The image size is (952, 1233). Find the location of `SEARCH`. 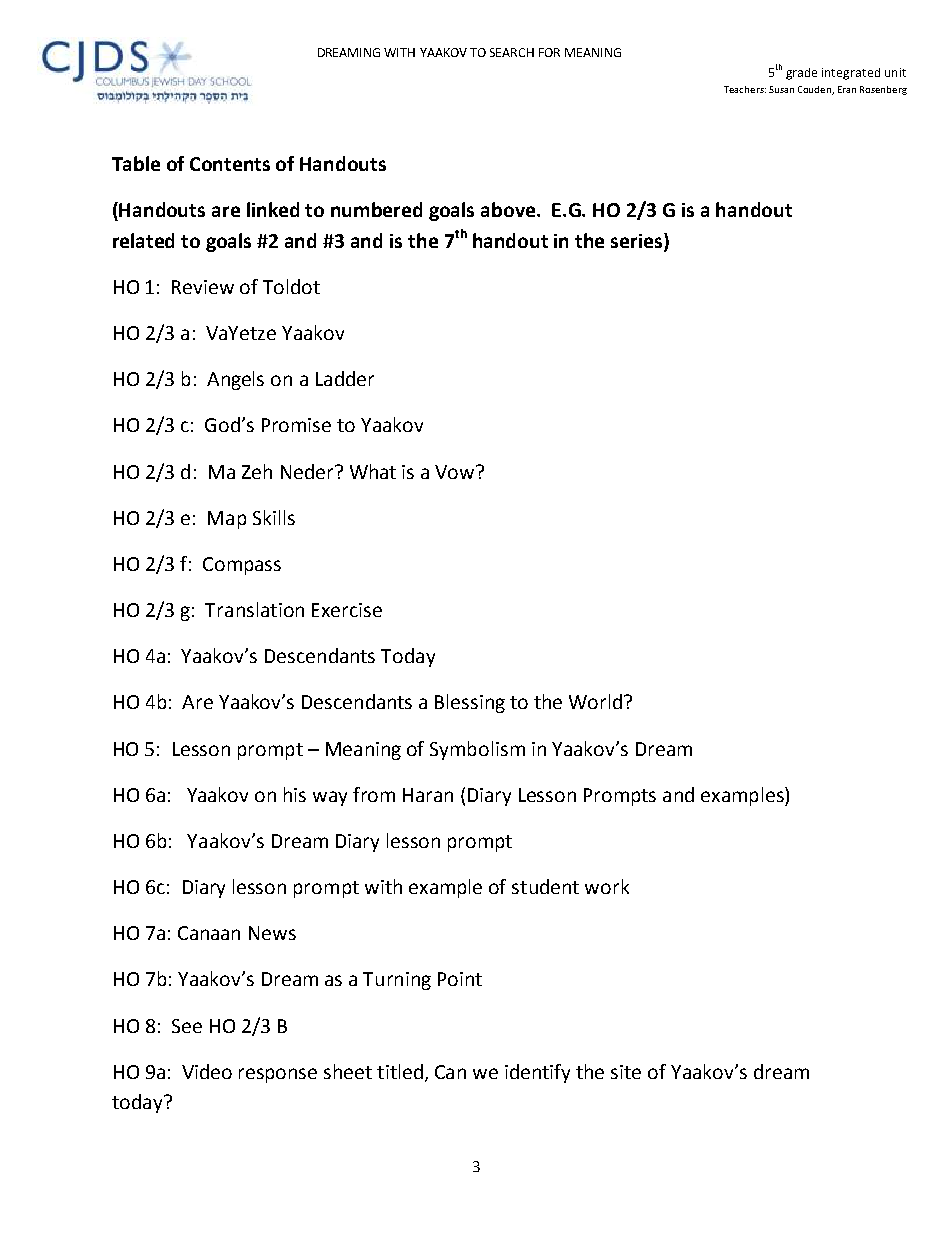

SEARCH is located at coordinates (512, 52).
